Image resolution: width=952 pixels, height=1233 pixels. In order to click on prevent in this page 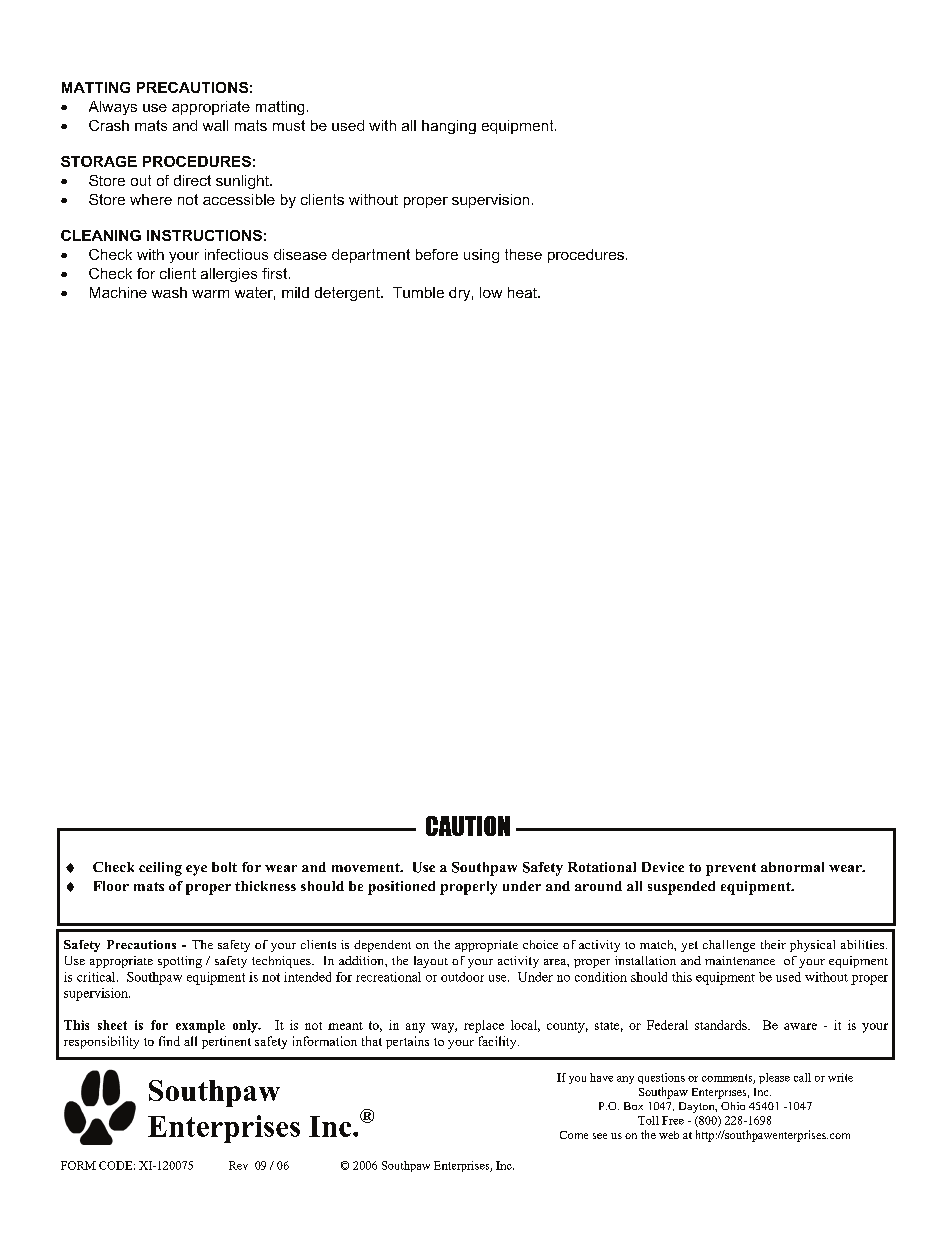, I will do `click(731, 869)`.
